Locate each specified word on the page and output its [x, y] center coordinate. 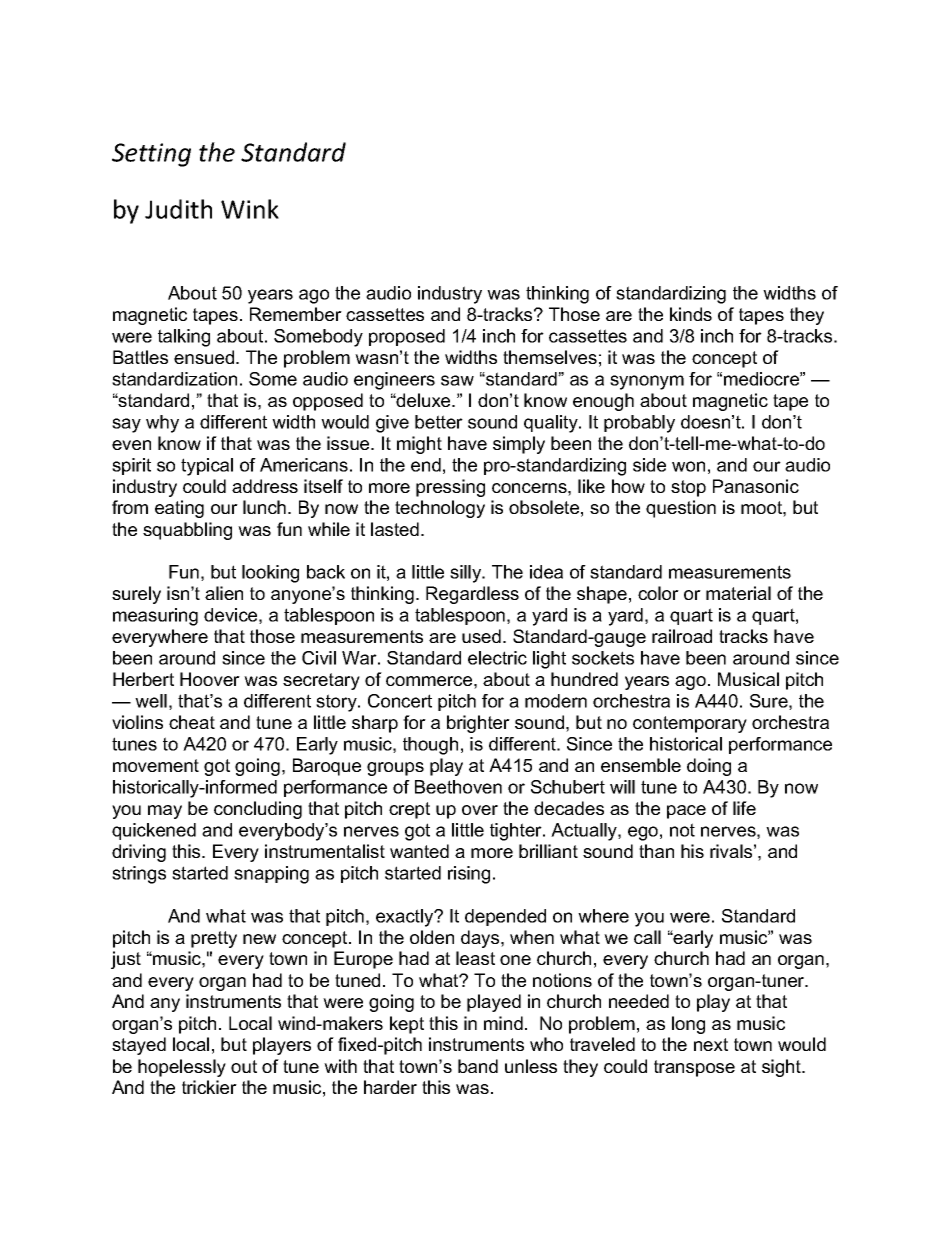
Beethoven [458, 787]
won [688, 466]
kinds [691, 314]
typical [207, 467]
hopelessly [182, 1068]
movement [156, 765]
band [478, 1066]
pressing [450, 488]
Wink [250, 209]
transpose [694, 1068]
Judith [178, 209]
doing [709, 767]
